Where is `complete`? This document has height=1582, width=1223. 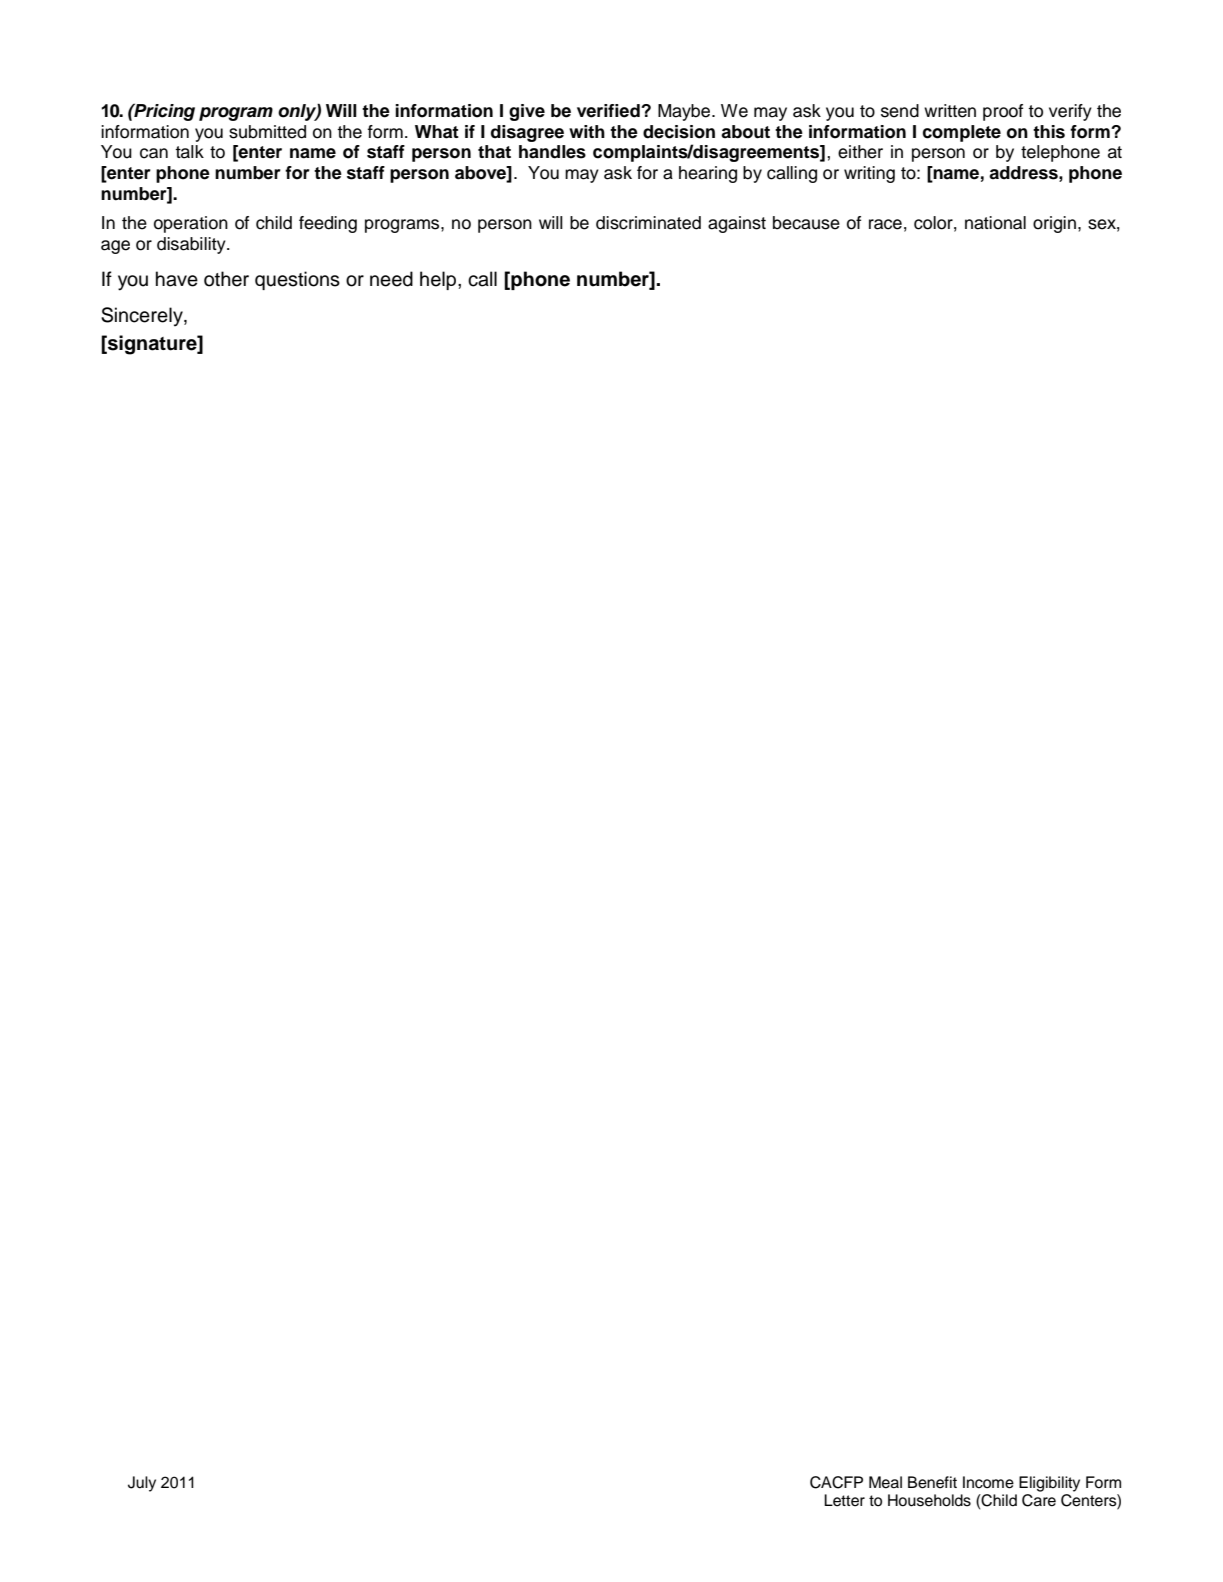
complete is located at coordinates (962, 133).
